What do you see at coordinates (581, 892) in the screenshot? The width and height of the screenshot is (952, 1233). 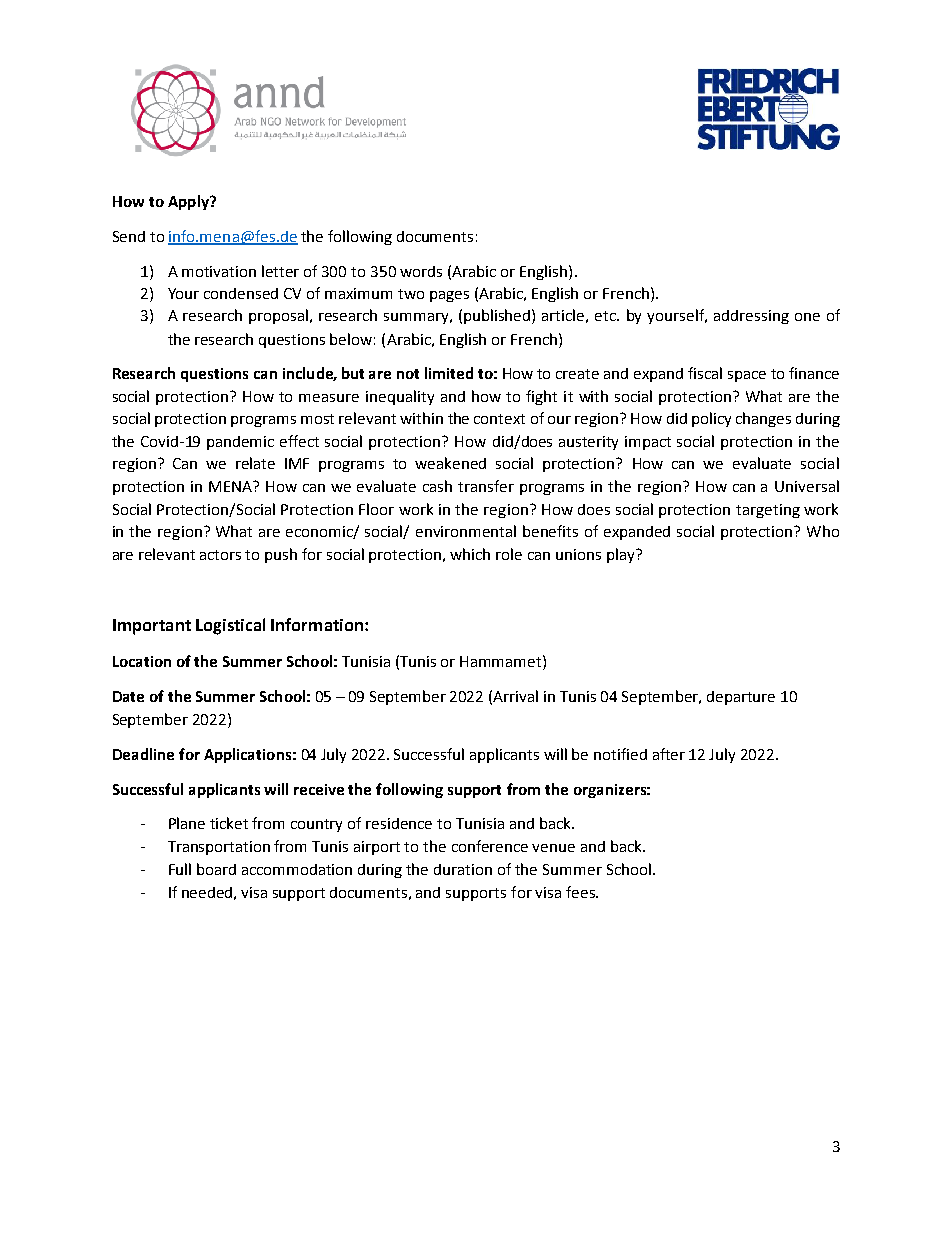 I see `fees` at bounding box center [581, 892].
